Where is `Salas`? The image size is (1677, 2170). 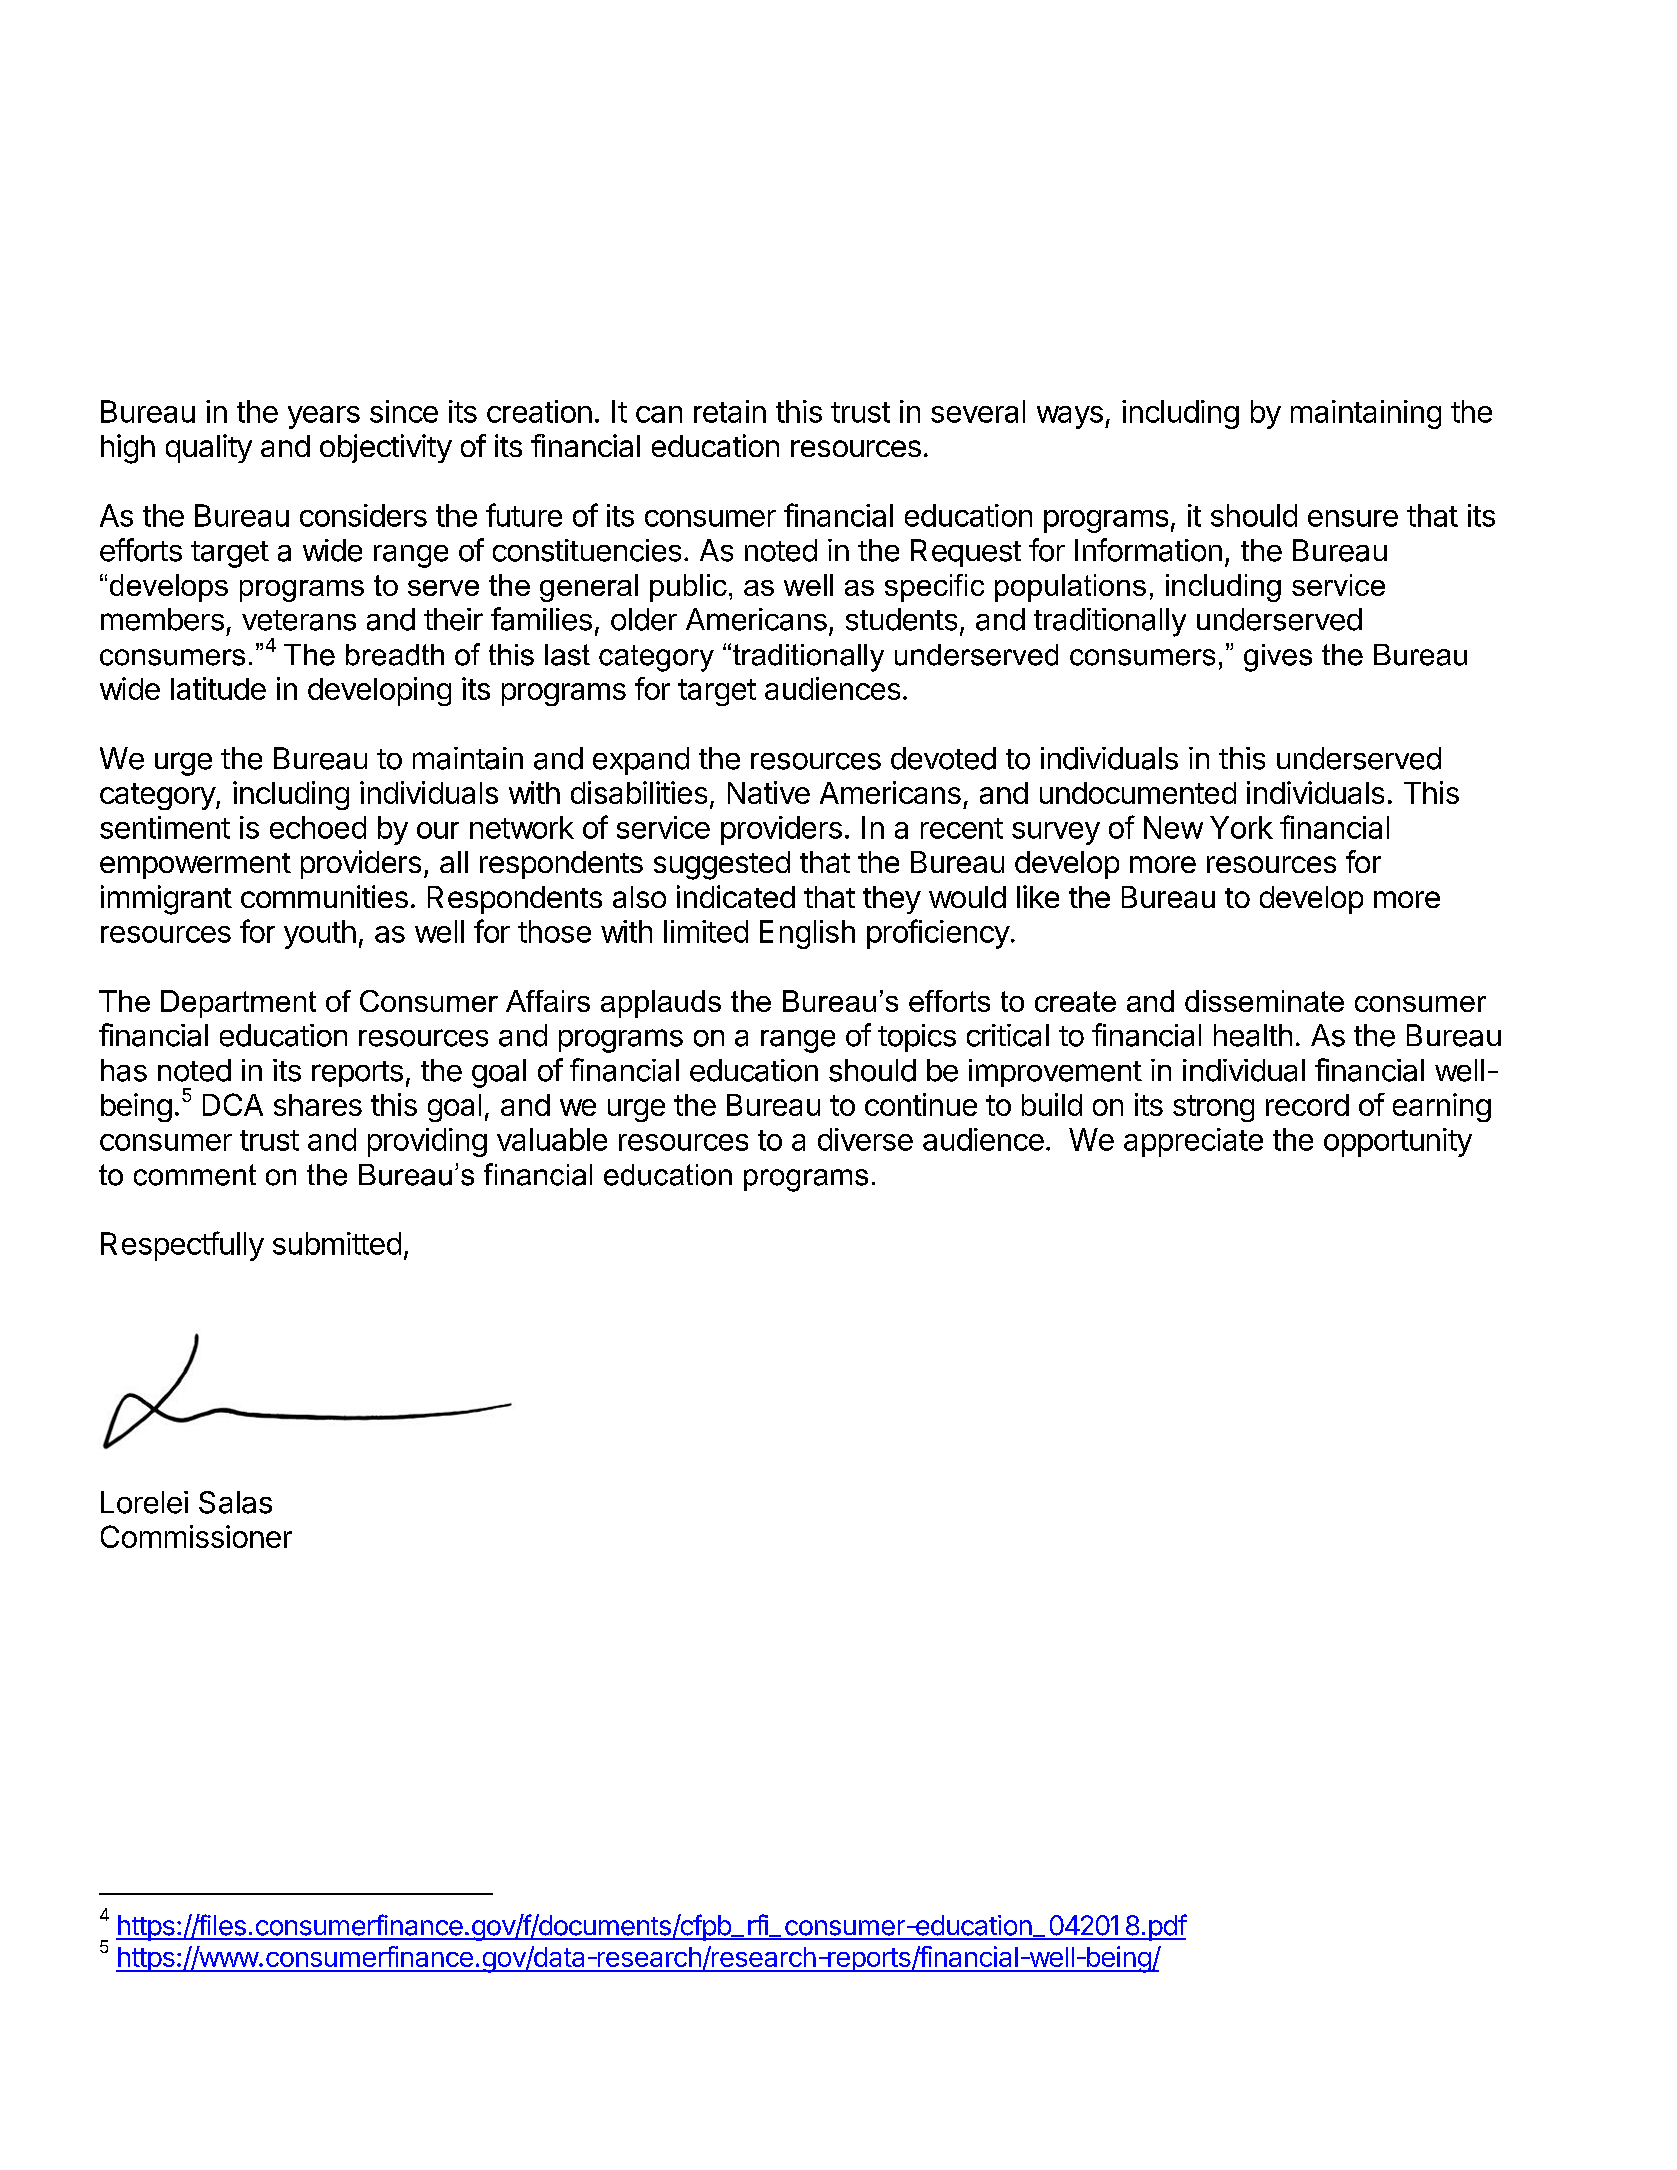 Salas is located at coordinates (235, 1502).
